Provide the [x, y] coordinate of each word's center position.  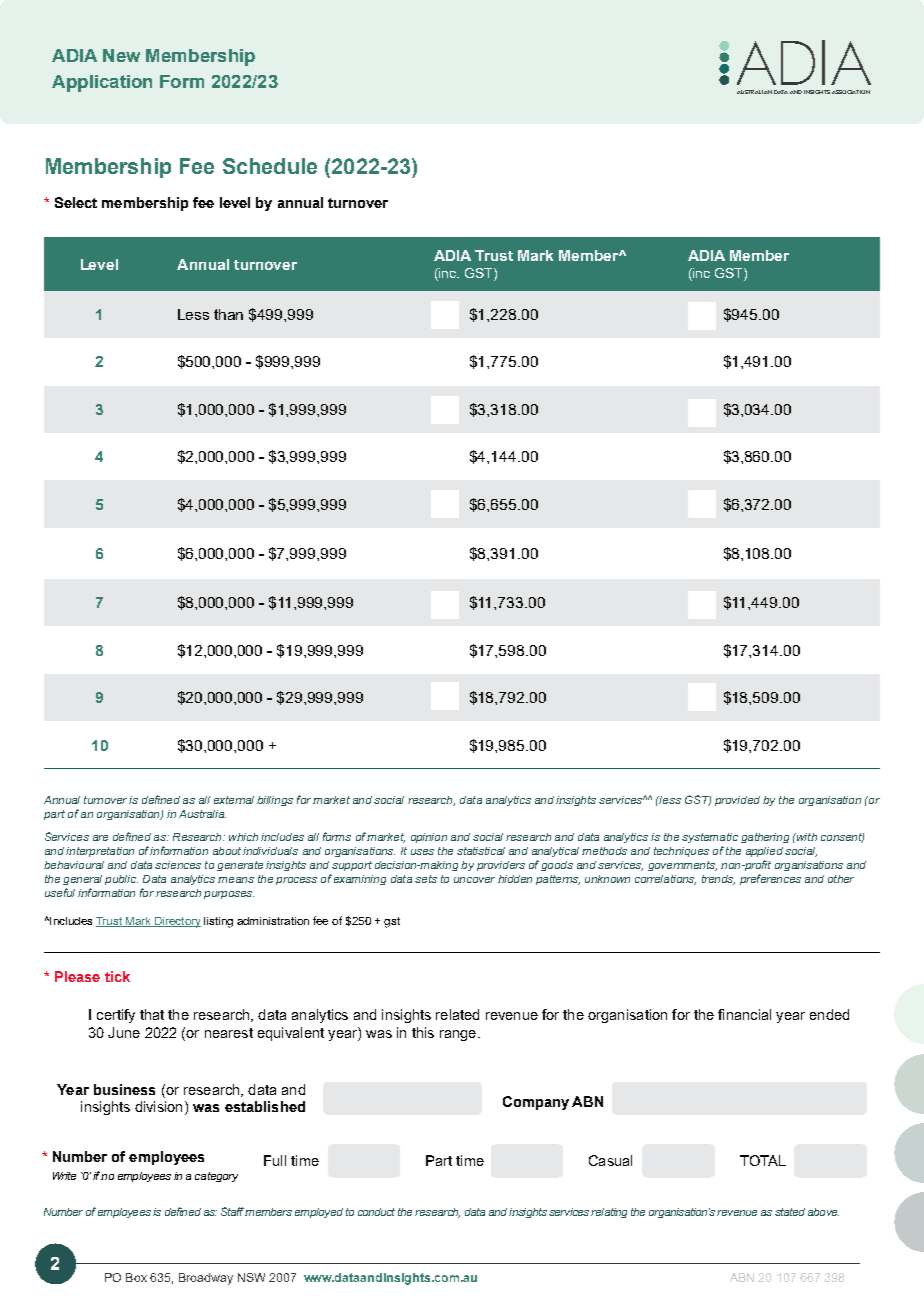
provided [737, 801]
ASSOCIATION [851, 92]
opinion [429, 838]
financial [744, 1014]
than [228, 314]
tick [117, 976]
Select [76, 202]
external [234, 800]
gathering [765, 838]
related [457, 1014]
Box [136, 1277]
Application [102, 83]
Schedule [270, 166]
